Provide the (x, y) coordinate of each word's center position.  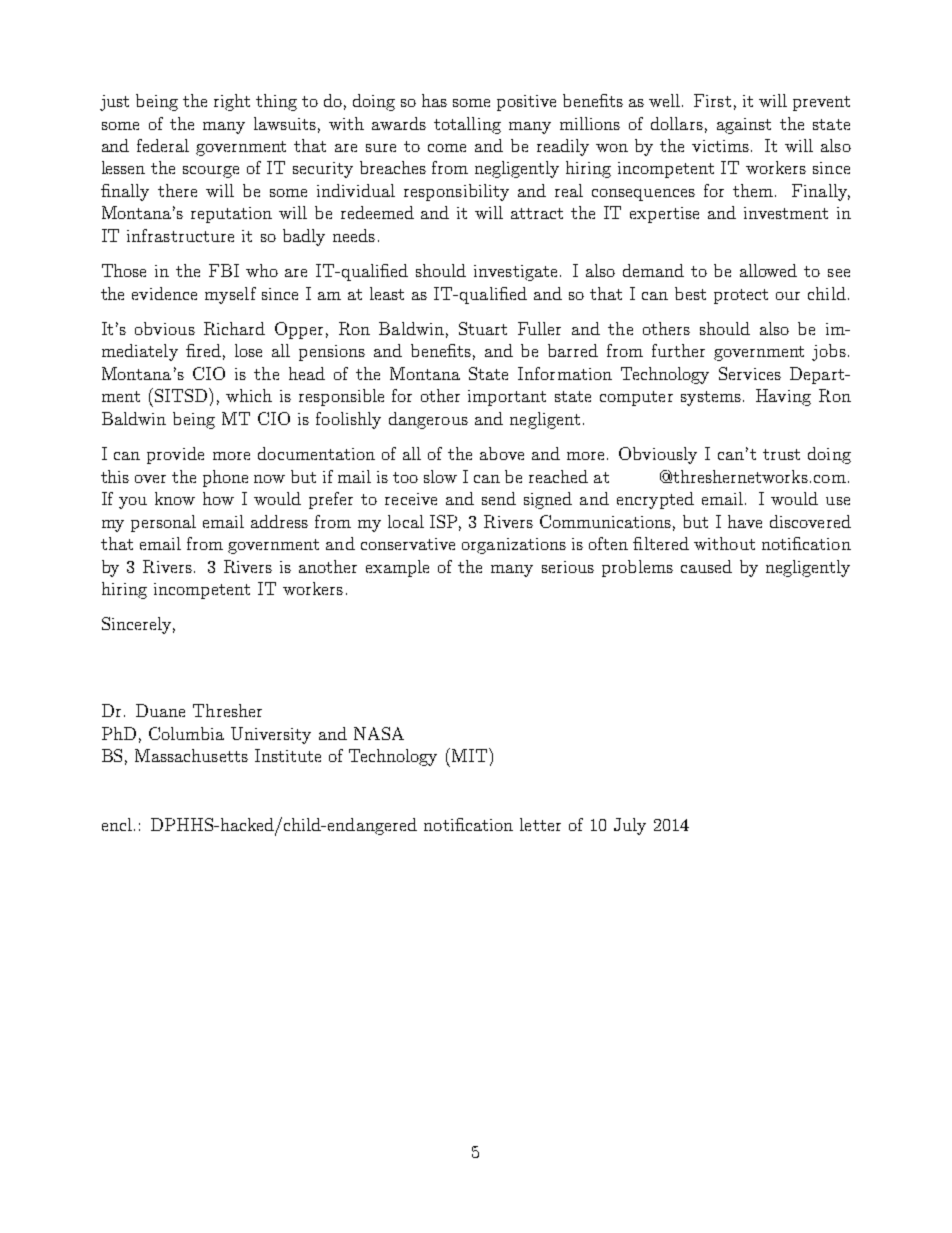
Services (750, 373)
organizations (514, 546)
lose (248, 350)
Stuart (483, 328)
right (232, 102)
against (744, 126)
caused (706, 566)
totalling (467, 125)
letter (540, 824)
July (630, 826)
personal (163, 523)
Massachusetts (191, 755)
